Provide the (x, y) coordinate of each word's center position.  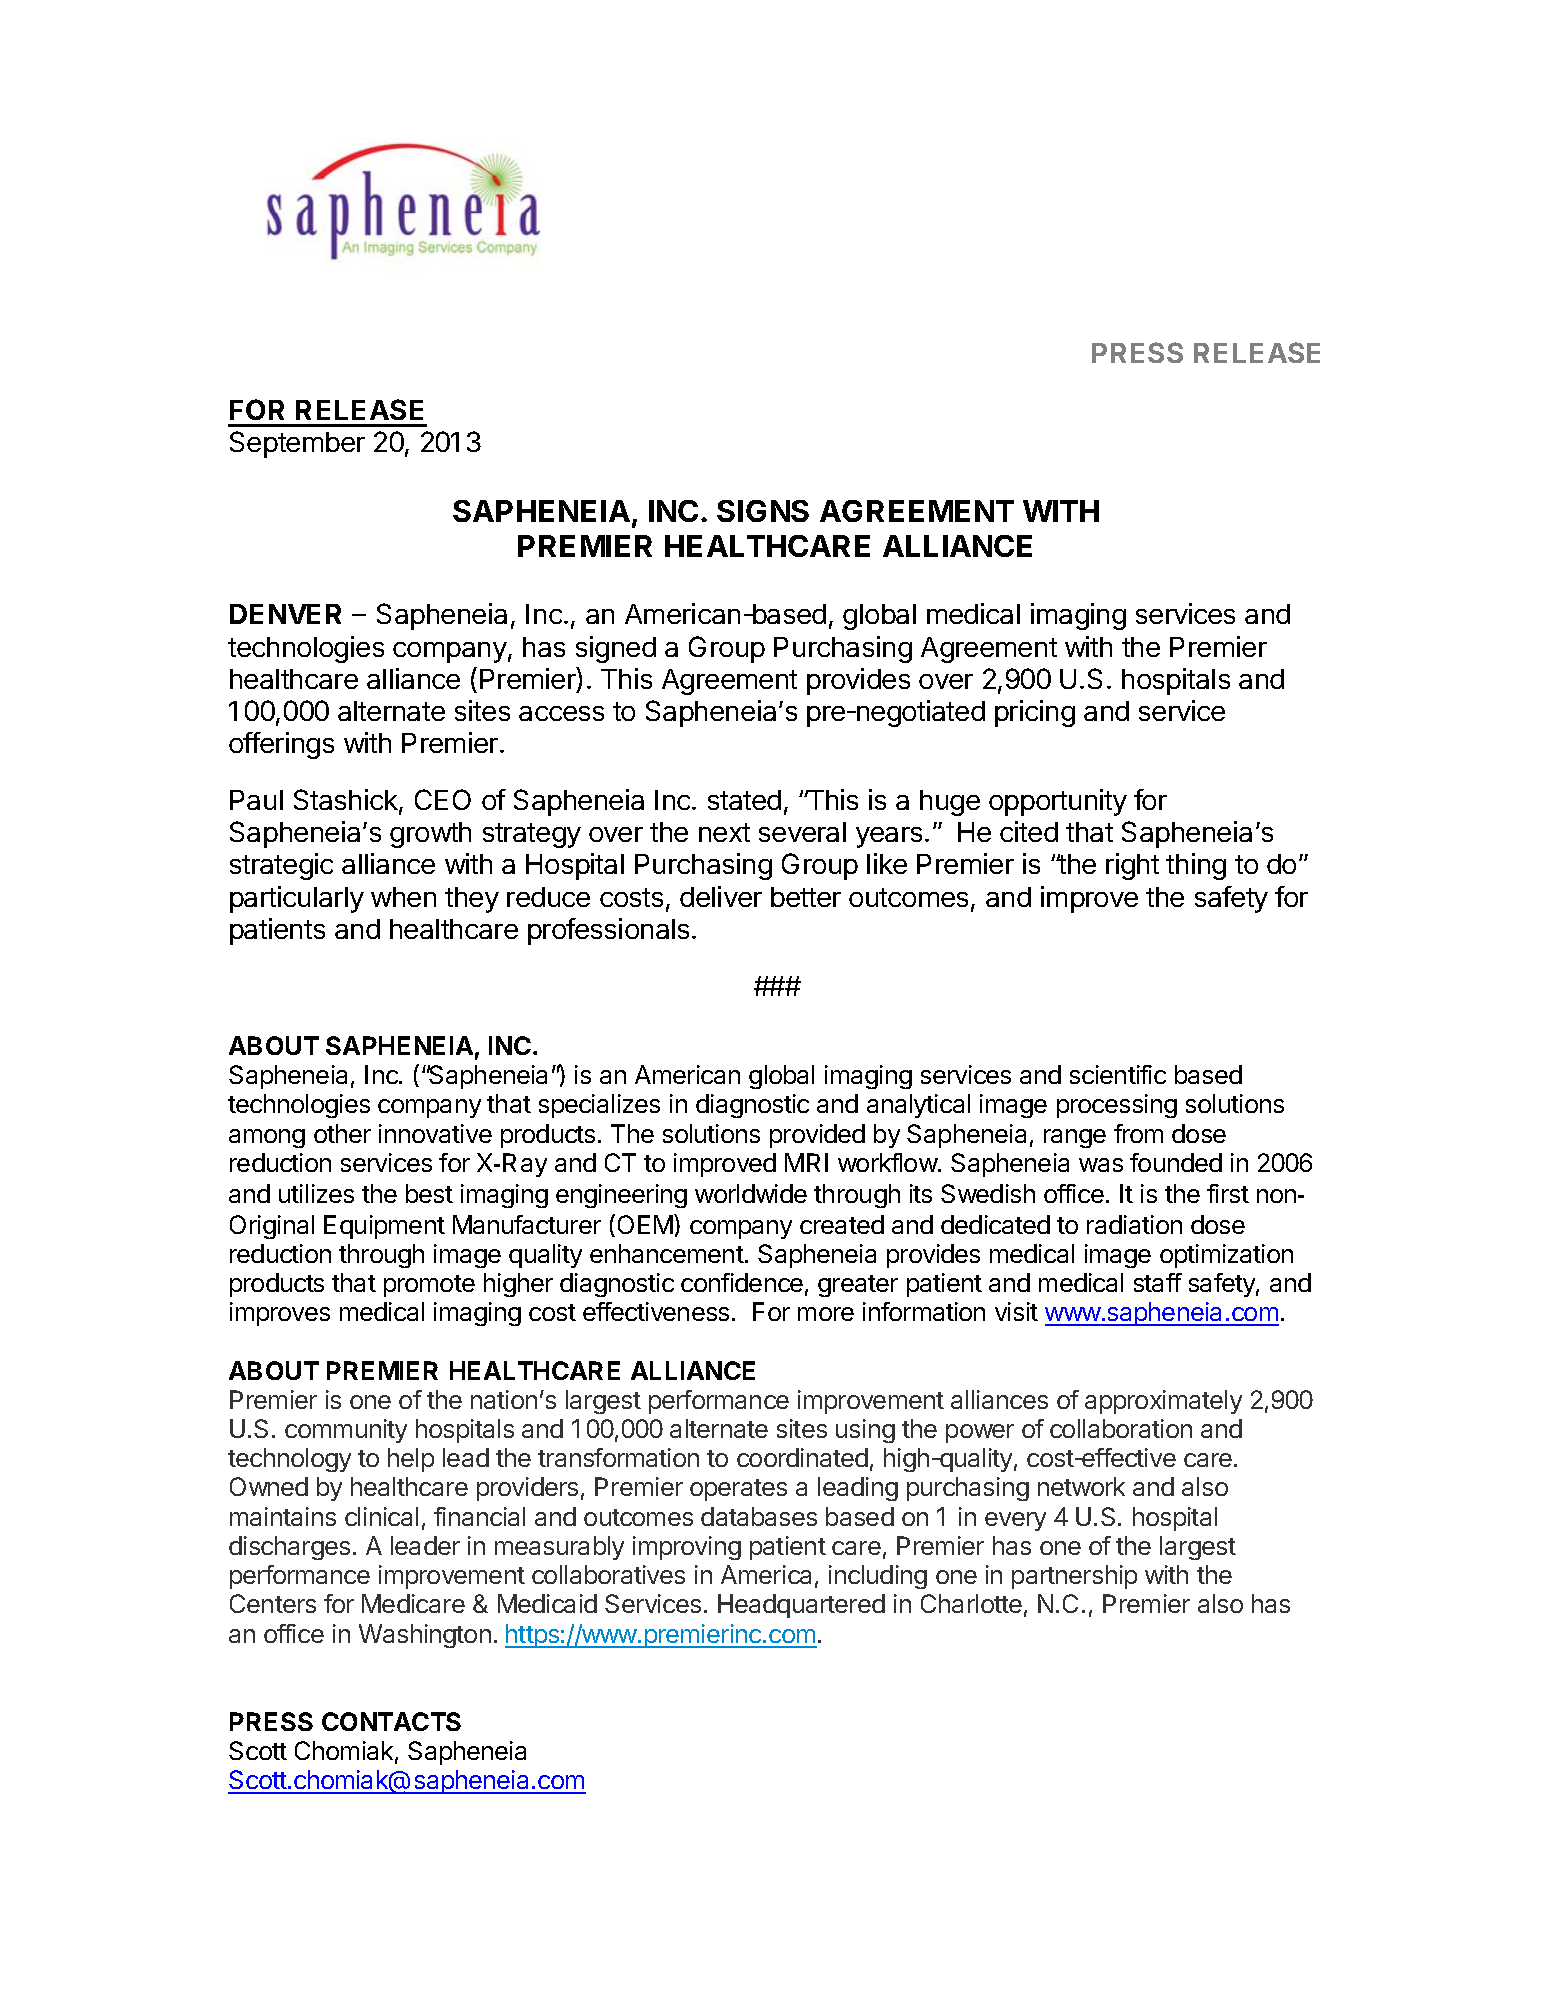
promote (429, 1286)
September (297, 444)
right (1132, 866)
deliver (721, 896)
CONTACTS (391, 1721)
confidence (742, 1282)
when (403, 897)
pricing (1035, 713)
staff (1158, 1282)
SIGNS (763, 511)
